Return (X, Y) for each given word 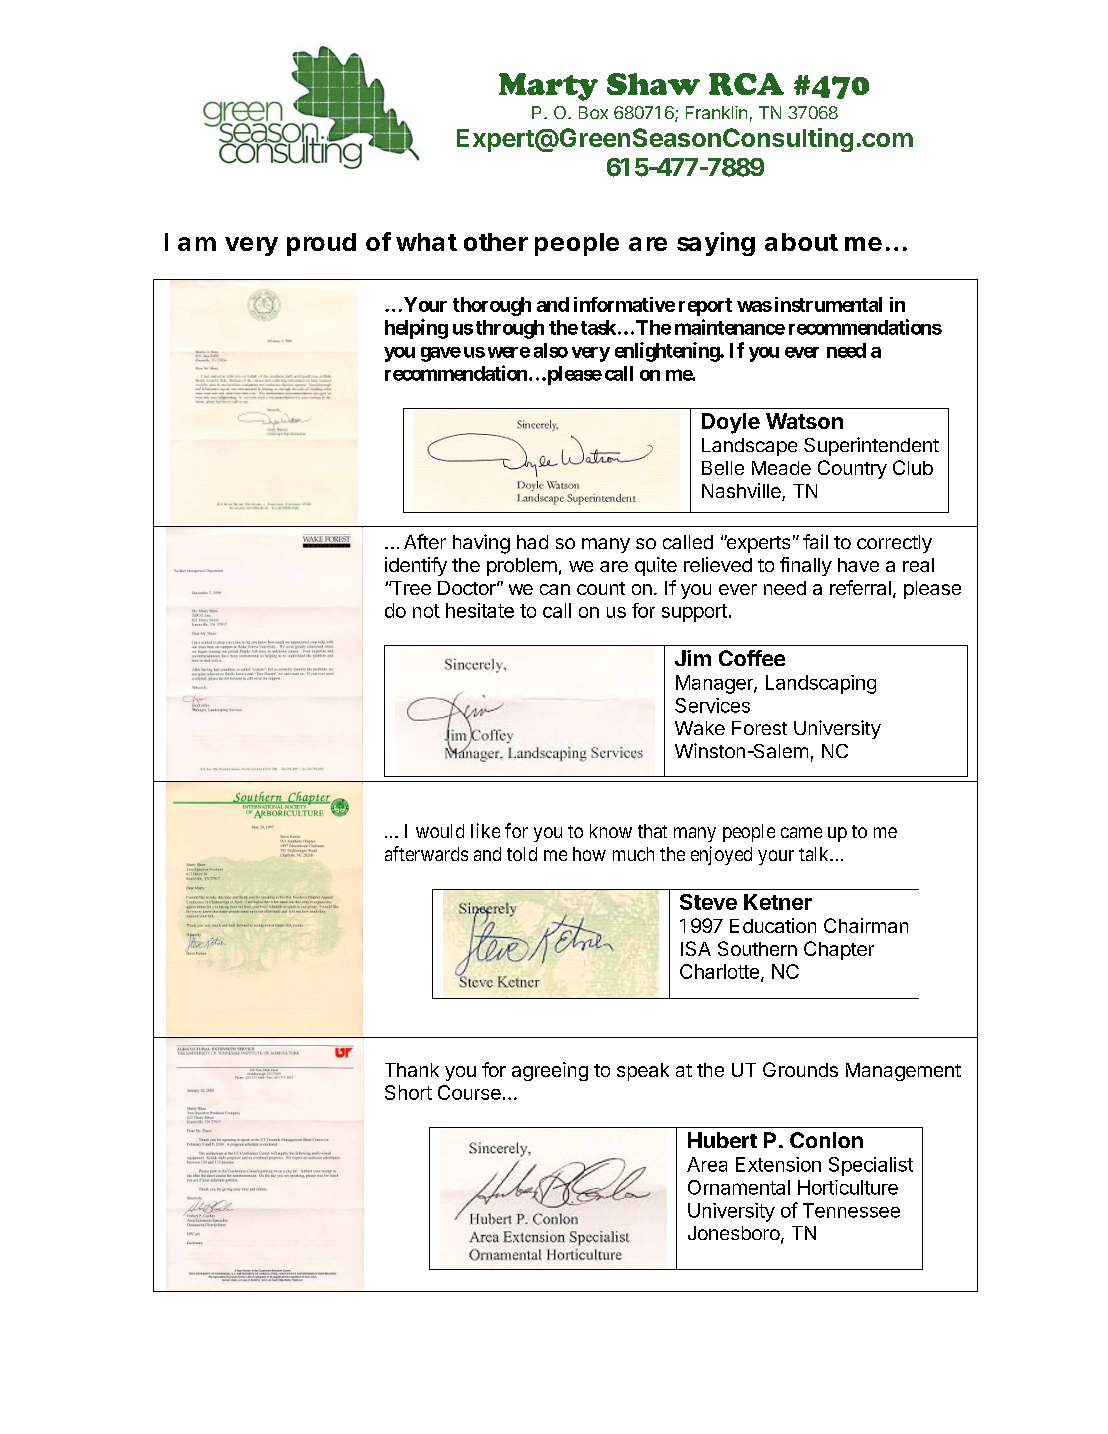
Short (408, 1092)
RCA (746, 84)
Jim (693, 658)
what (426, 242)
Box (593, 112)
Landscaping (821, 684)
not (426, 611)
